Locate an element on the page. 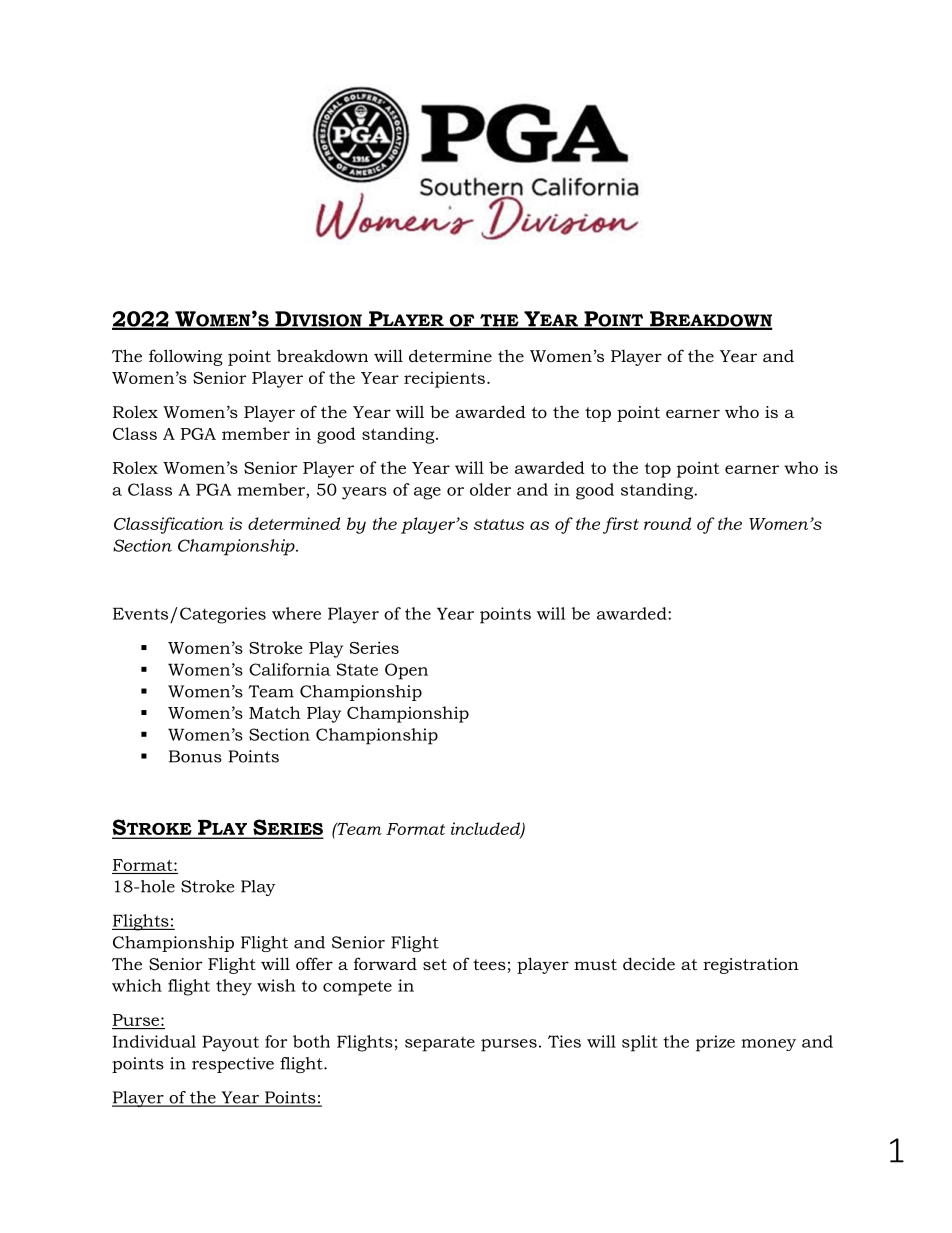  Payout is located at coordinates (230, 1043).
